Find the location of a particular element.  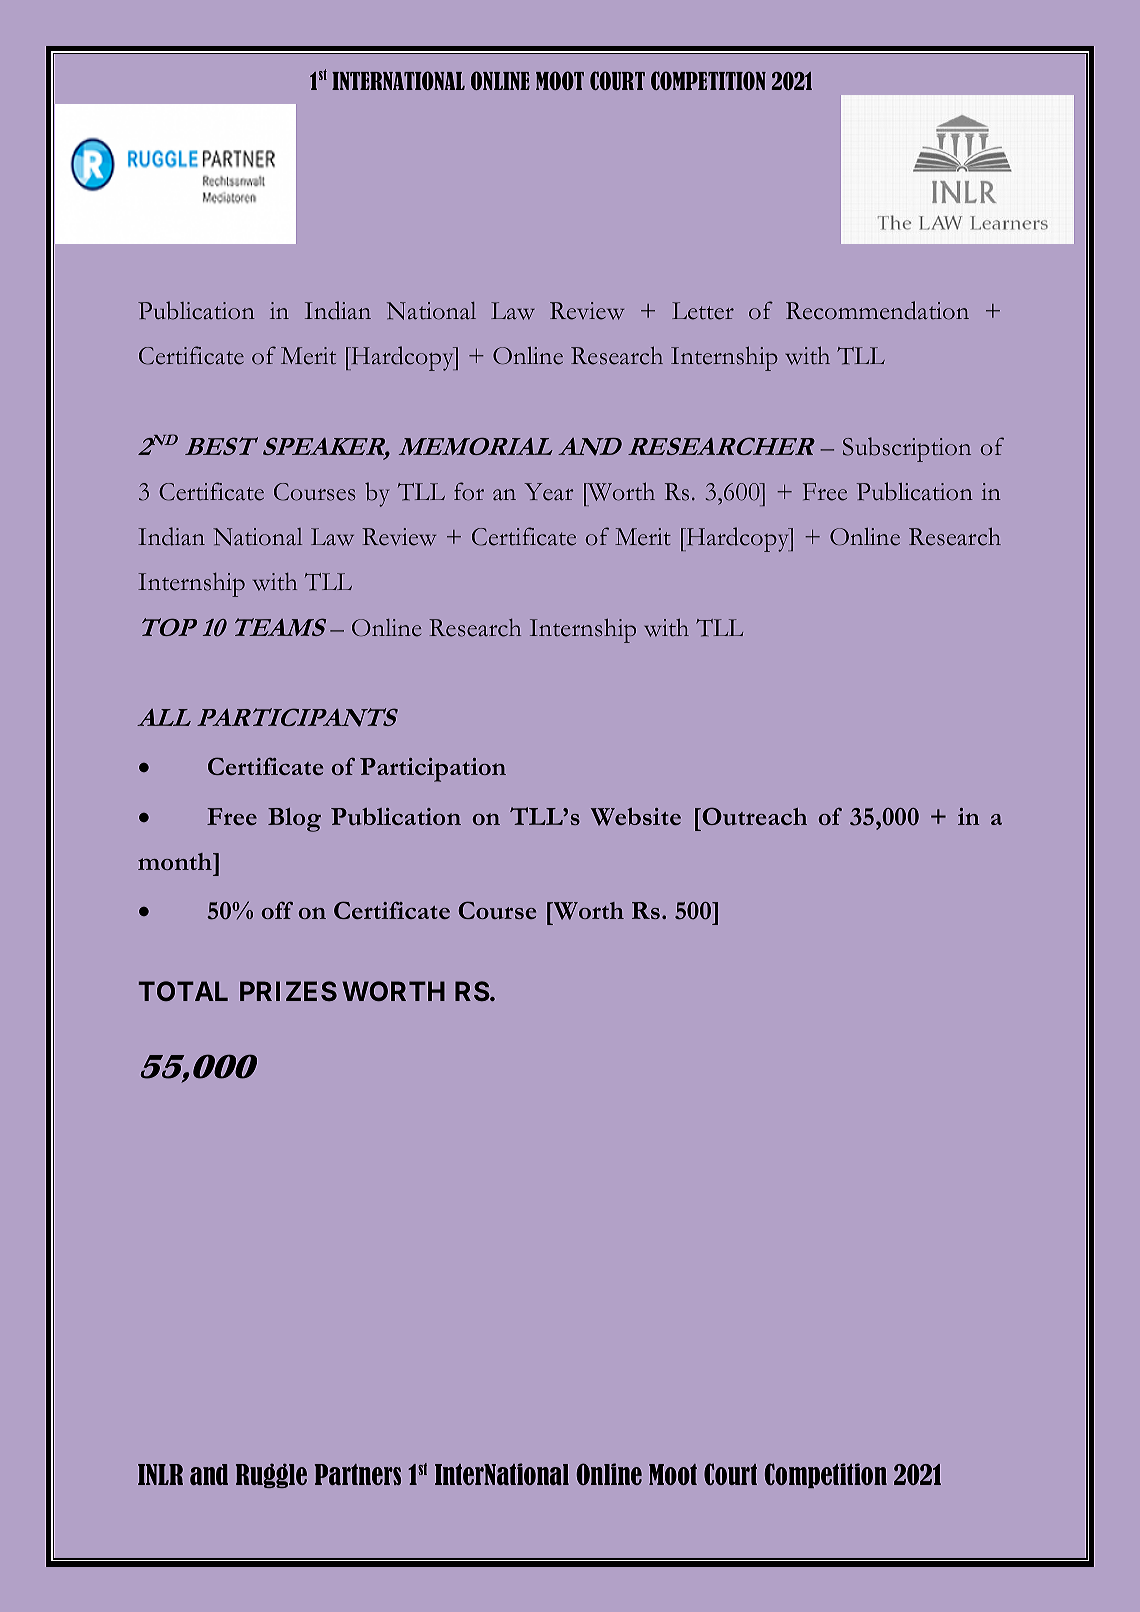

Letter is located at coordinates (703, 311).
